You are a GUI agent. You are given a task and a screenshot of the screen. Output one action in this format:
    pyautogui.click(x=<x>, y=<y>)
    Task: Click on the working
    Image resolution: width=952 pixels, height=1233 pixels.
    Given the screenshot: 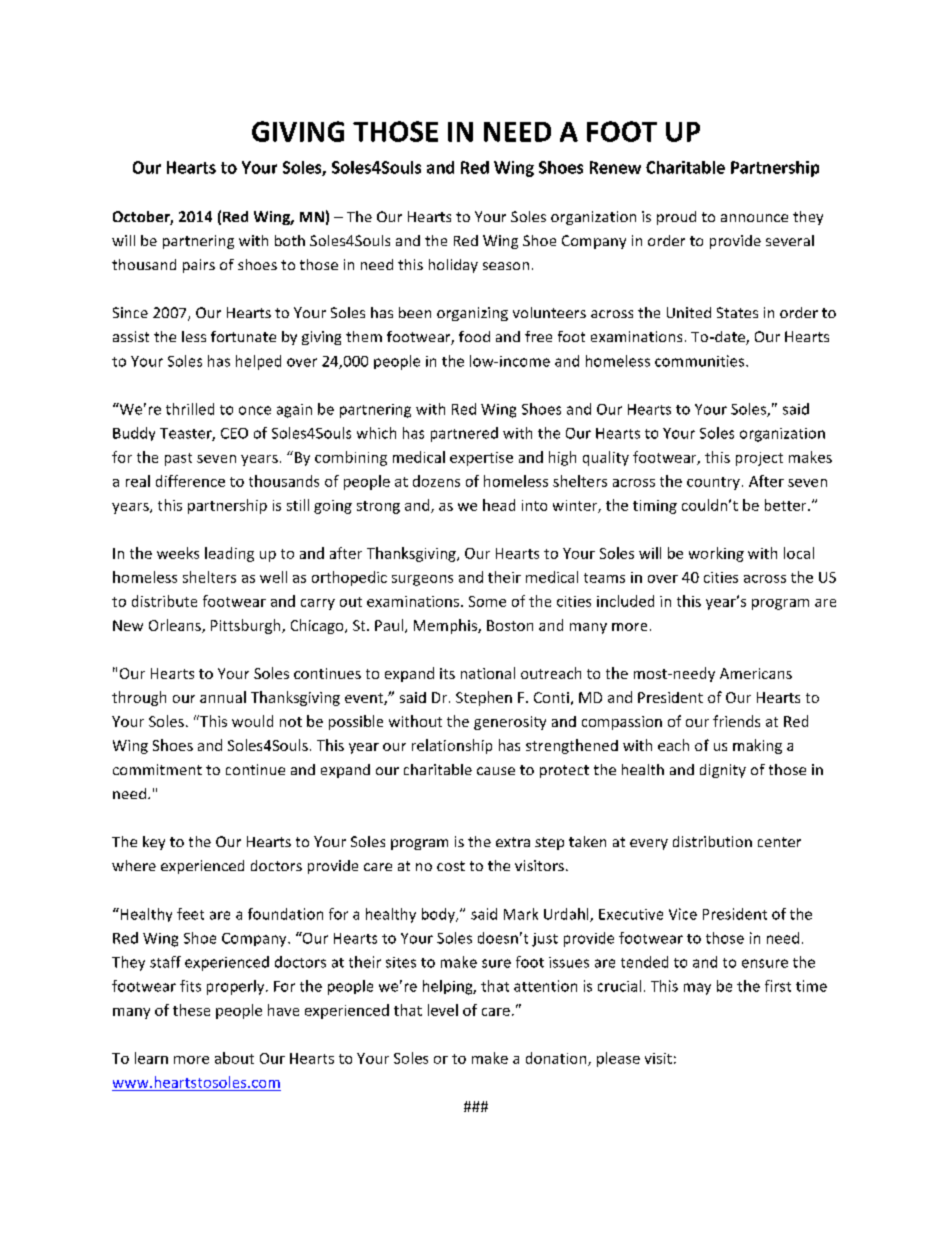 What is the action you would take?
    pyautogui.click(x=716, y=554)
